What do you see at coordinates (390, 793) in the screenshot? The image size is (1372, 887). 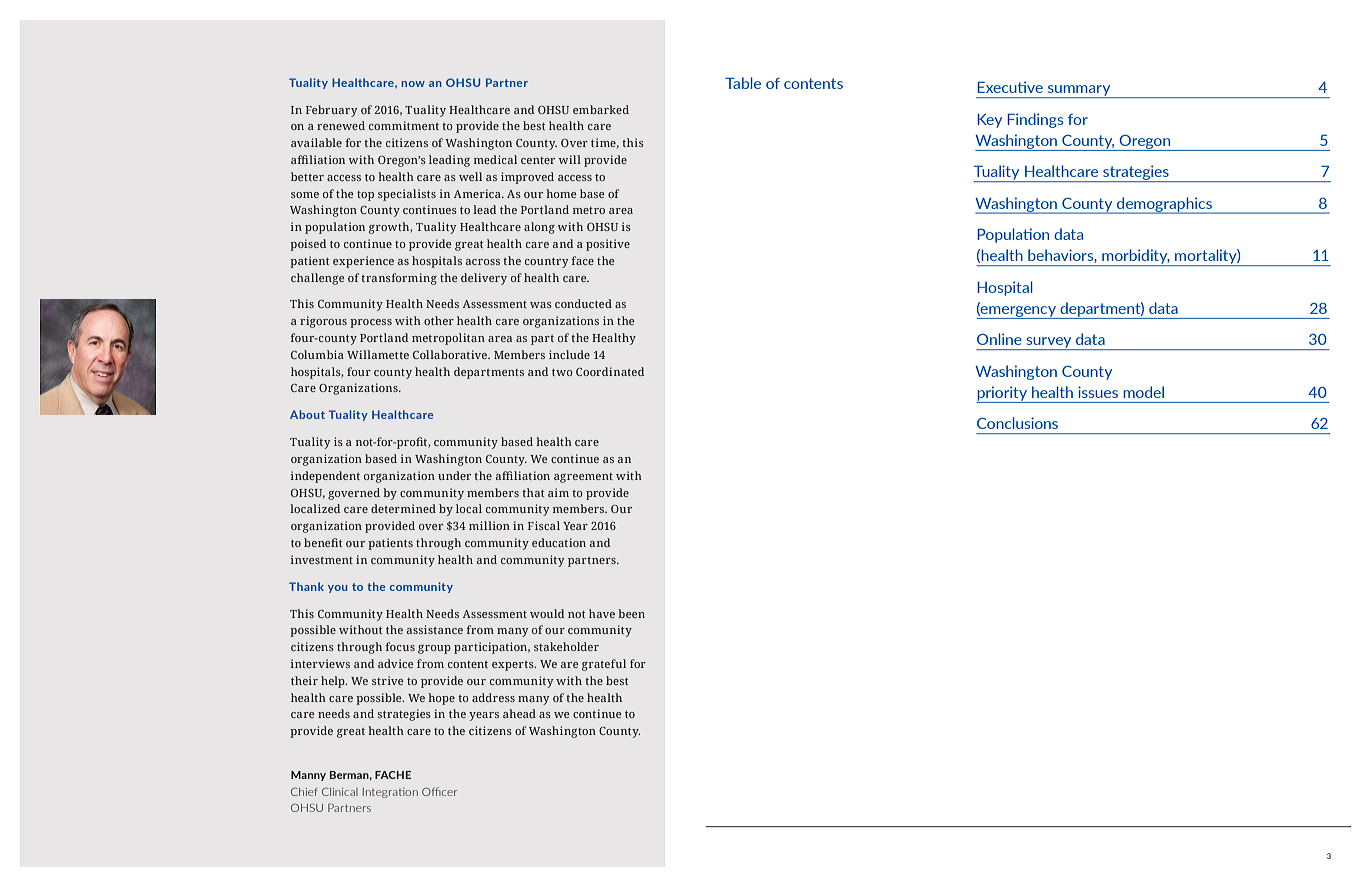 I see `Integration` at bounding box center [390, 793].
